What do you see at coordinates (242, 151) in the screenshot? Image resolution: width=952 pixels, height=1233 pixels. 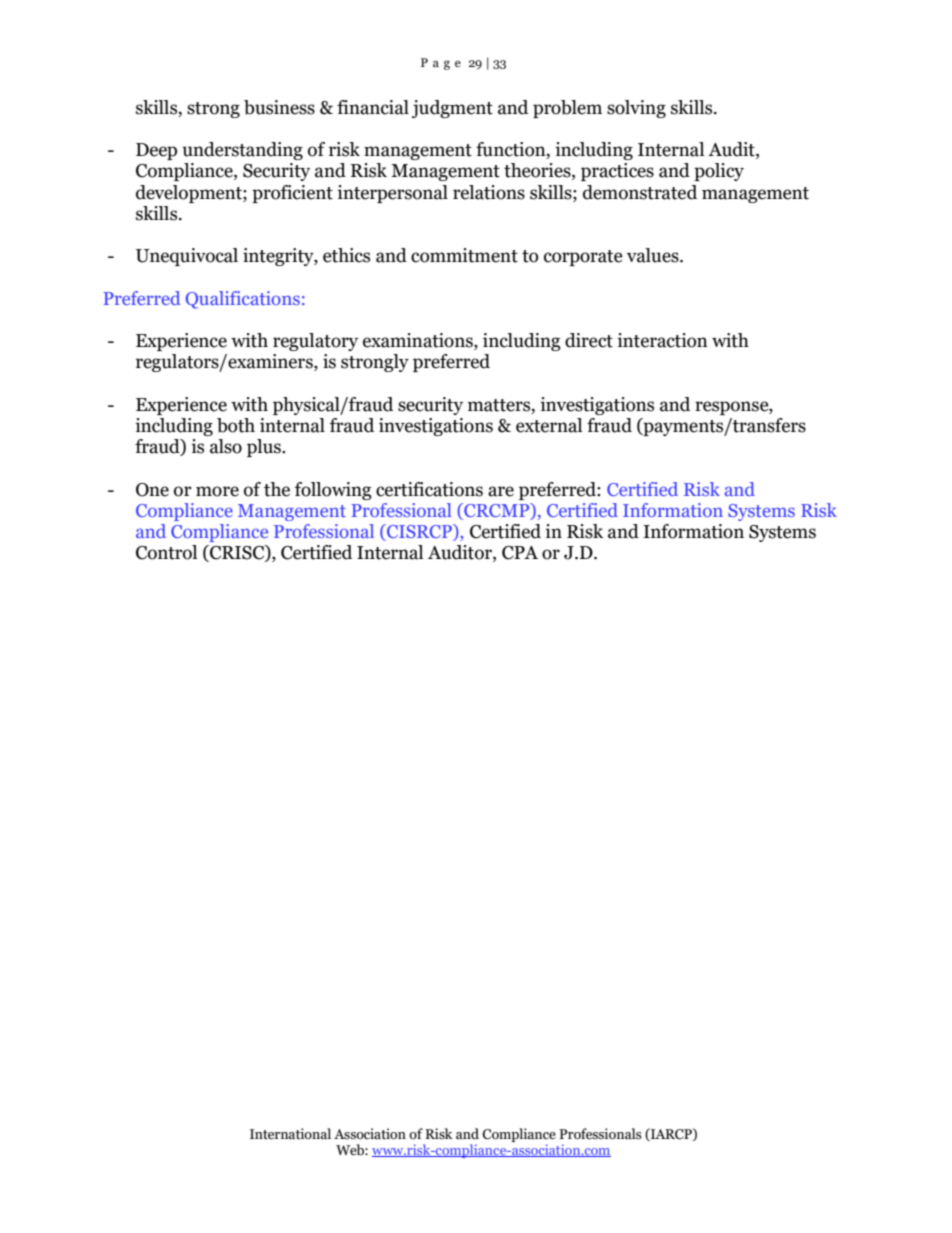 I see `understanding` at bounding box center [242, 151].
